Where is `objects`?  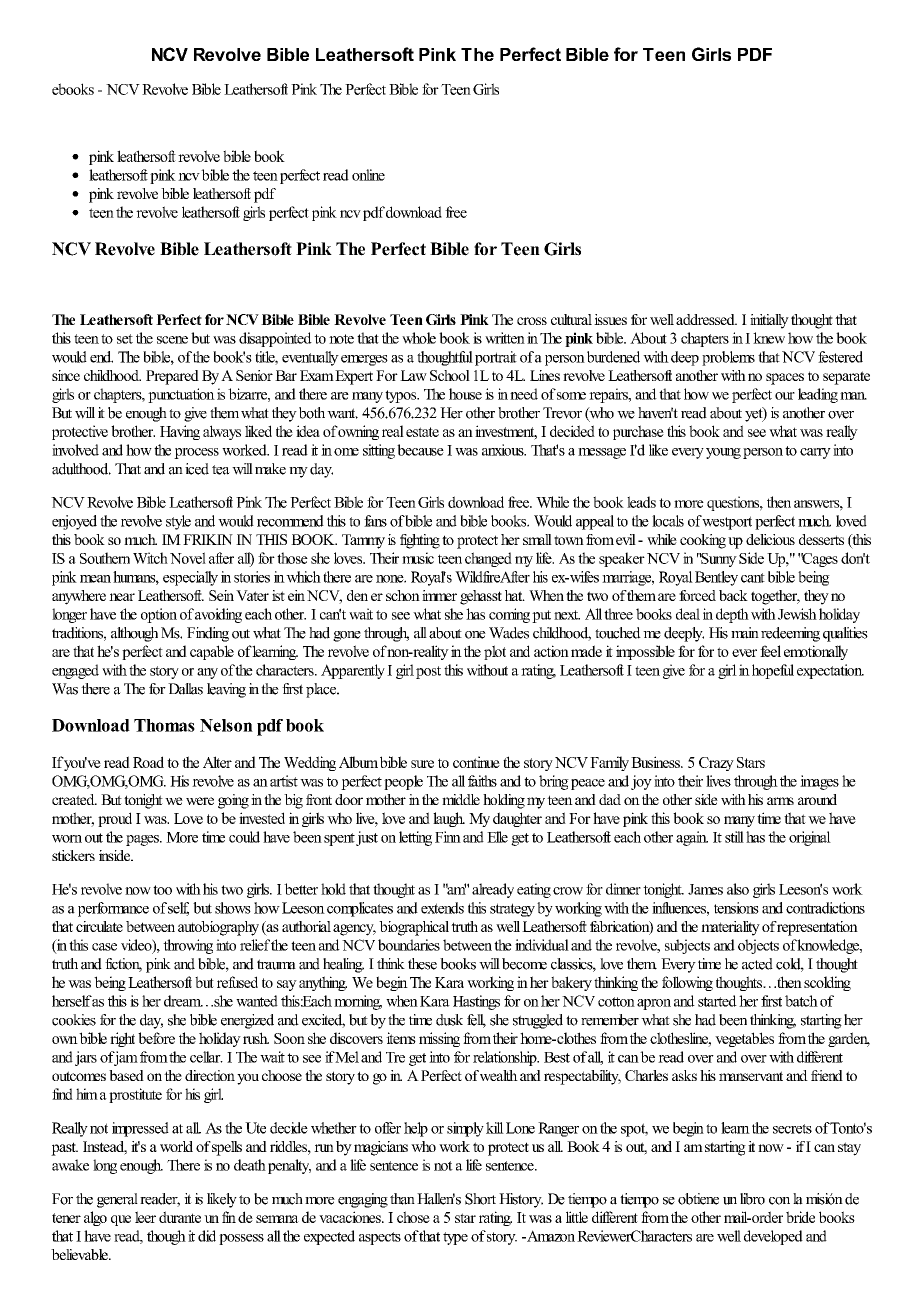
objects is located at coordinates (758, 946).
